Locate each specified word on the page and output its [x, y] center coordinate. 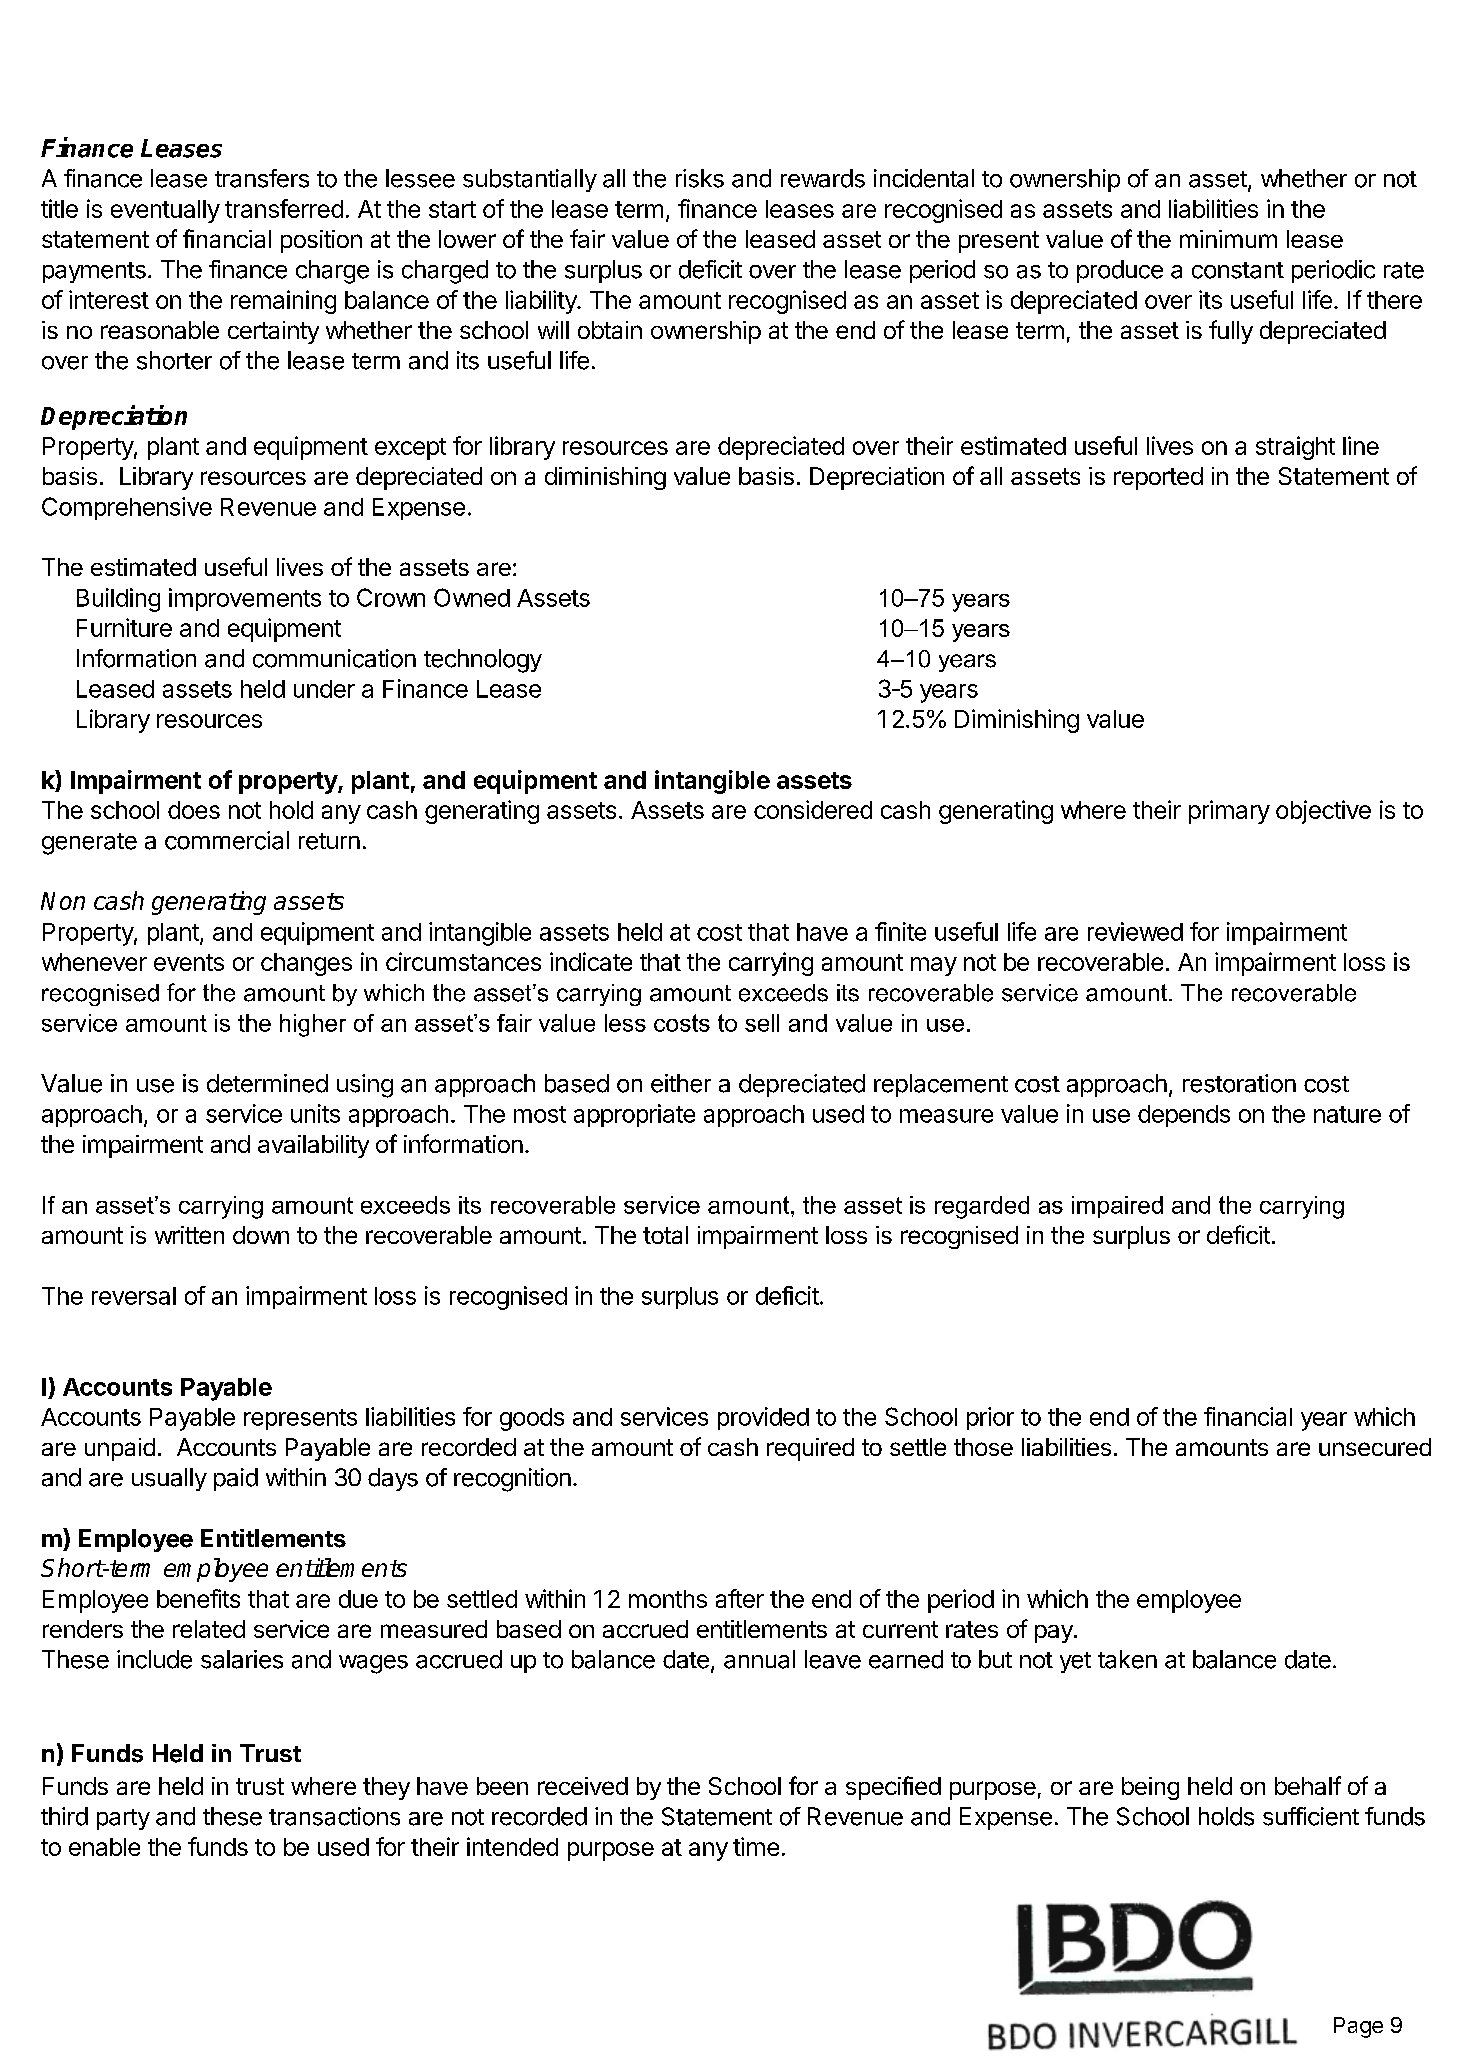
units [315, 1113]
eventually [165, 211]
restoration [1239, 1083]
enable [104, 1847]
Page [1358, 2027]
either [681, 1083]
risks [700, 178]
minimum [1228, 239]
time [756, 1846]
